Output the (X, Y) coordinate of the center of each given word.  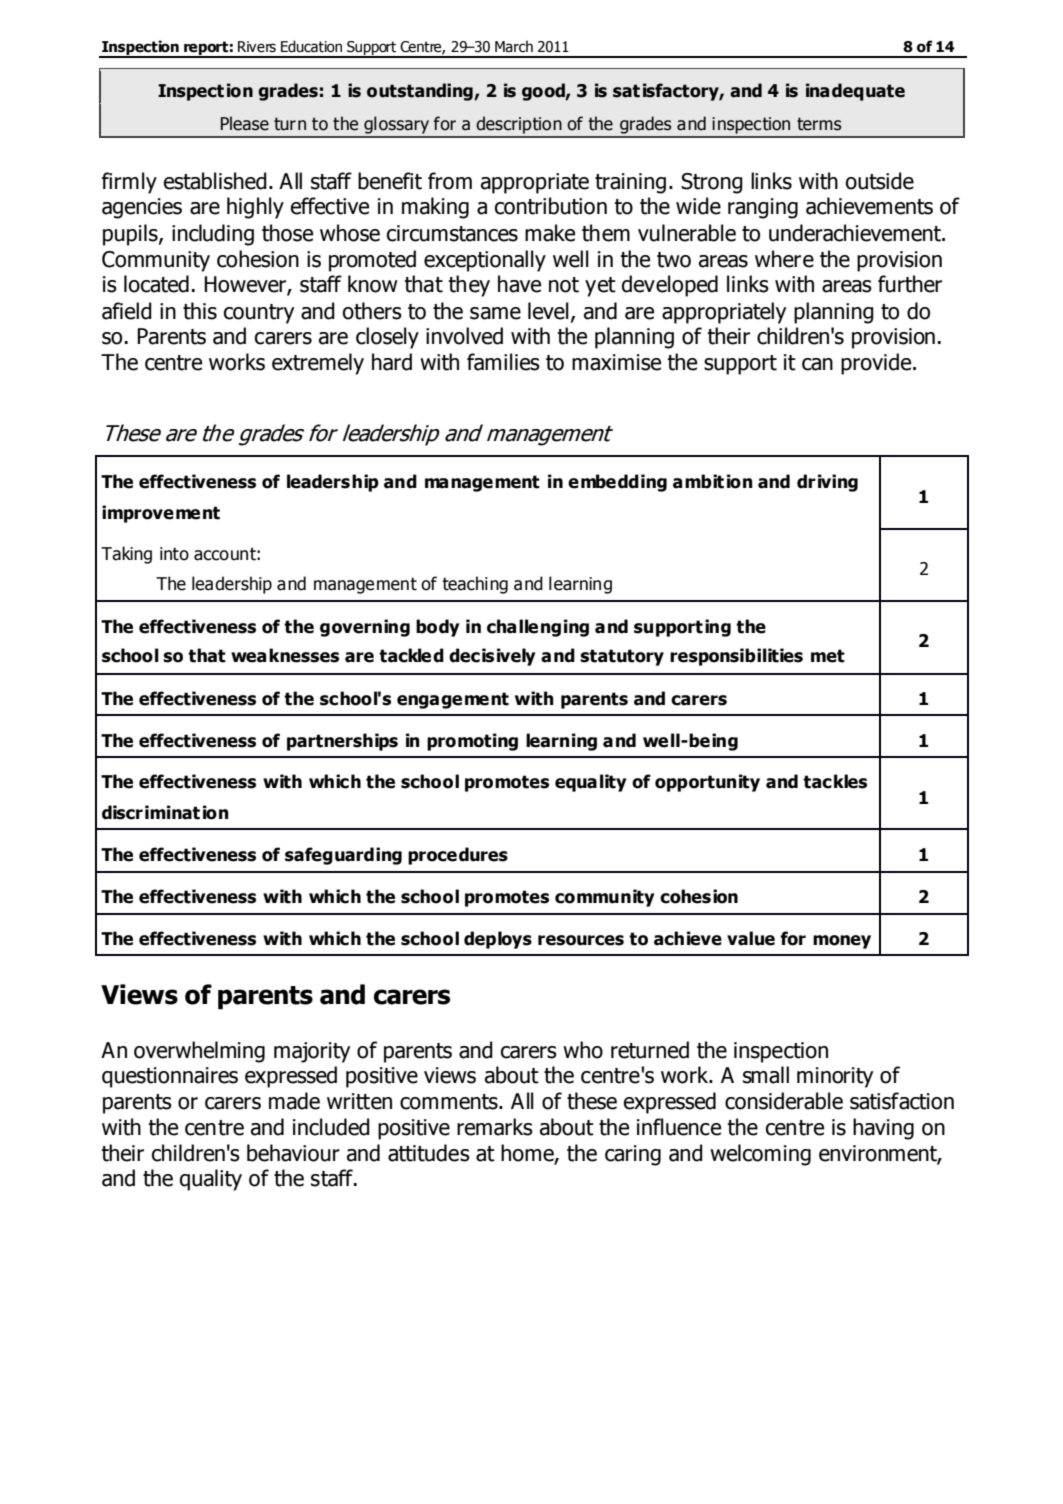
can (817, 364)
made (294, 1101)
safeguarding (343, 856)
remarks (495, 1127)
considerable (784, 1101)
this (200, 311)
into (174, 554)
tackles (835, 781)
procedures (458, 856)
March (514, 46)
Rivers (257, 47)
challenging (538, 628)
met (828, 656)
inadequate (855, 92)
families (503, 362)
